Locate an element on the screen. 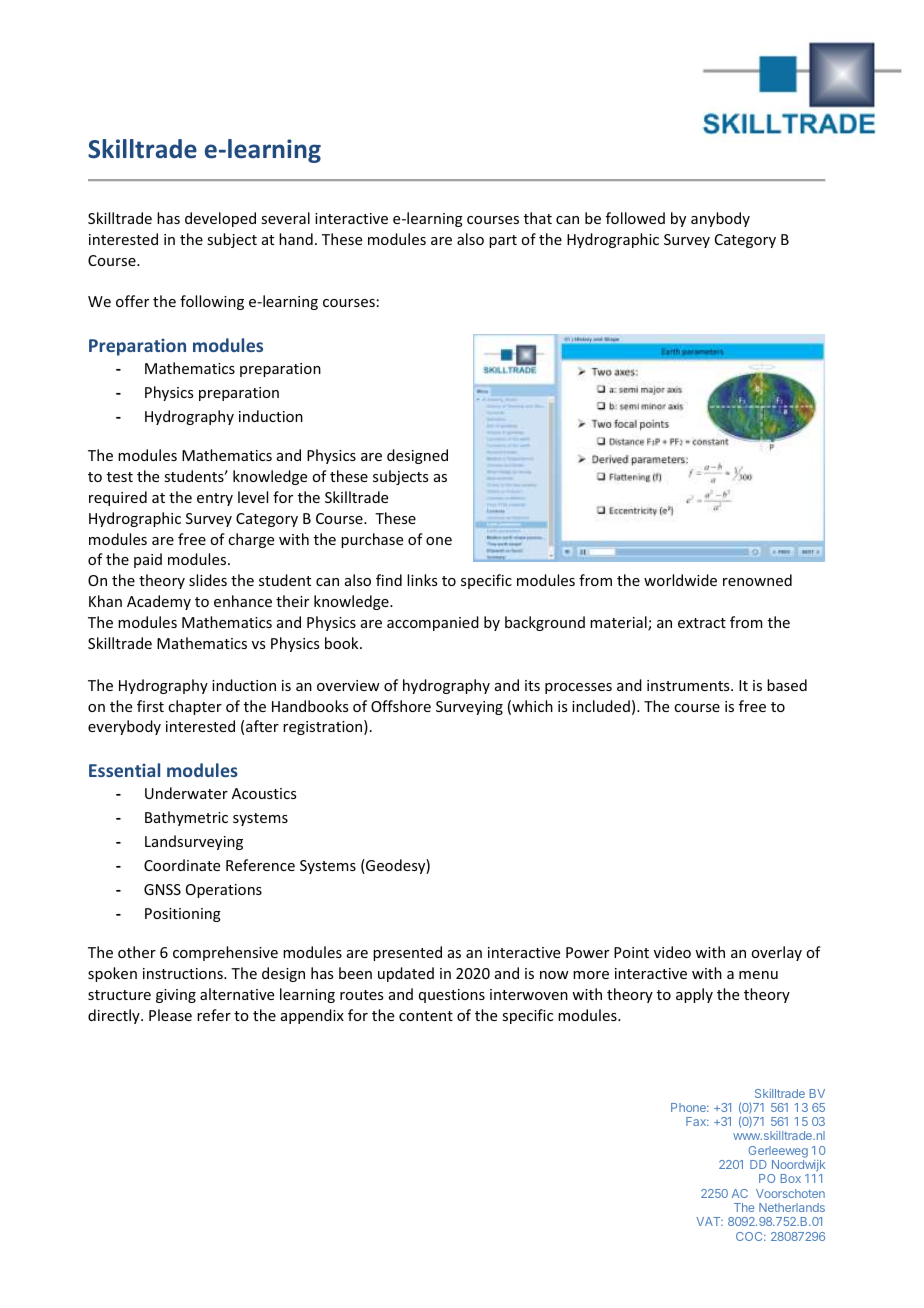  presented is located at coordinates (407, 953).
